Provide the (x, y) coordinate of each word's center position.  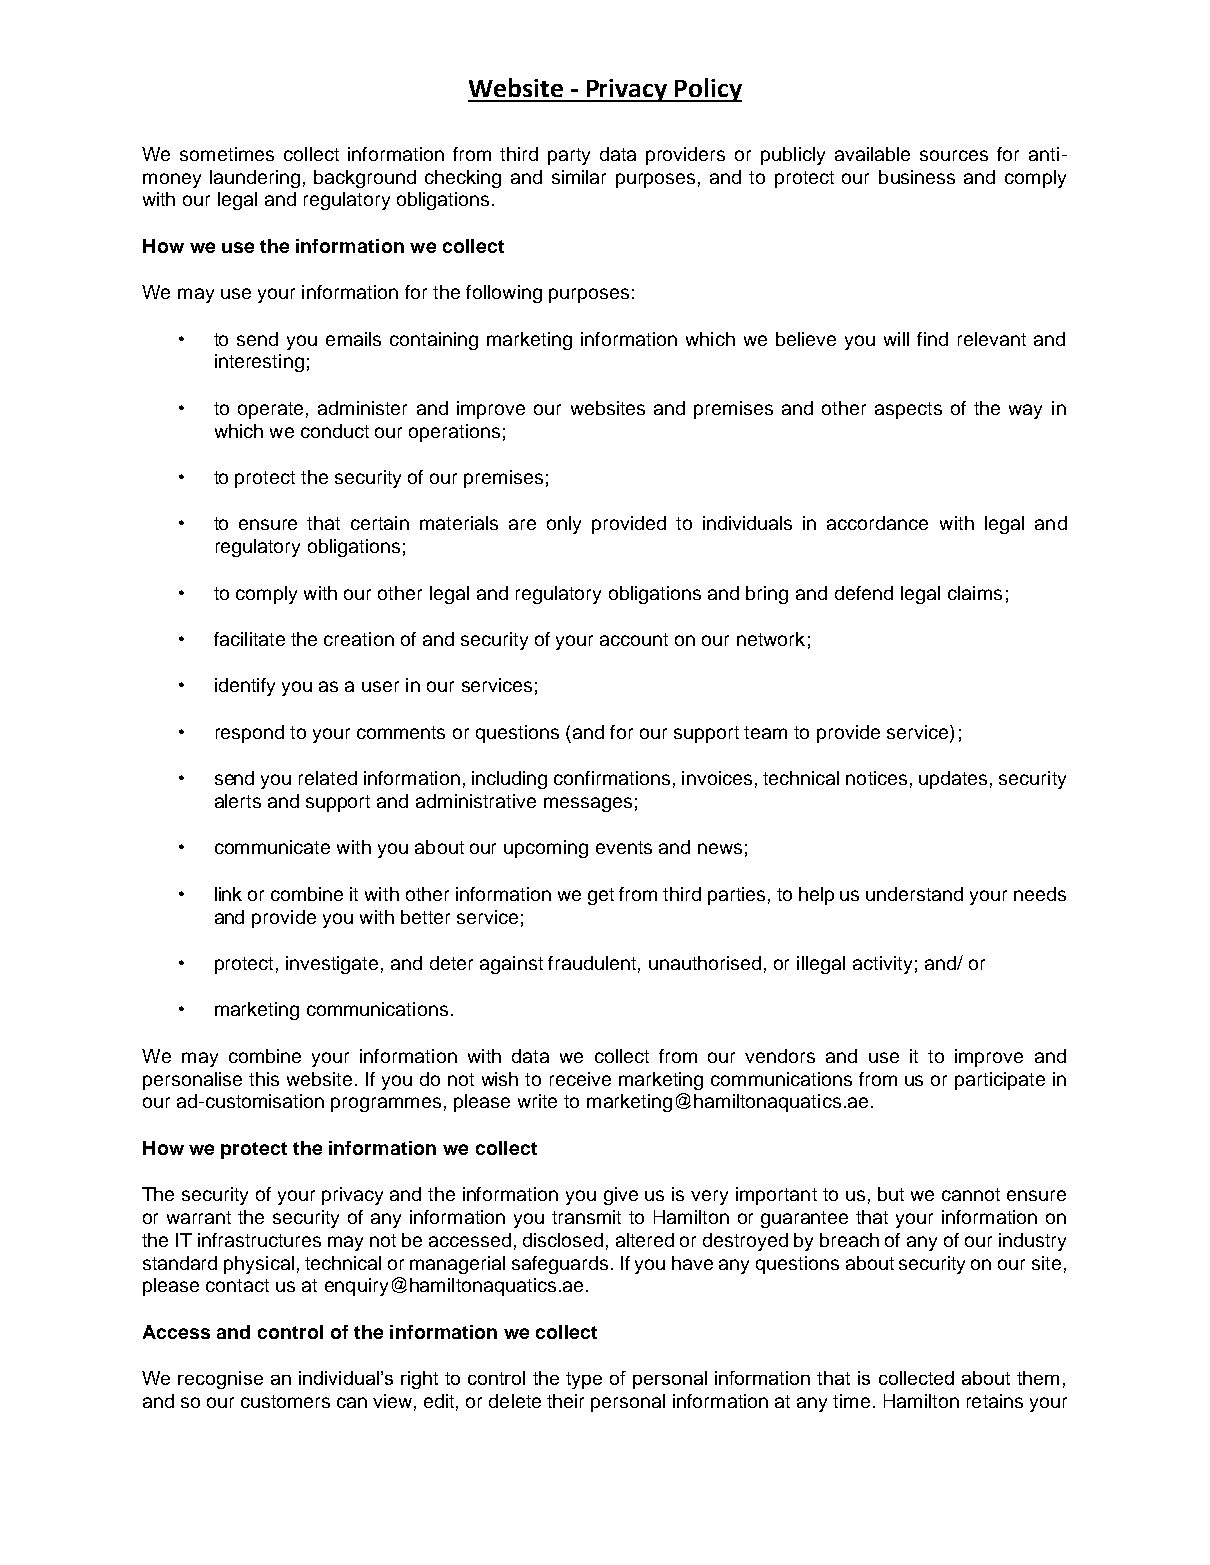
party (569, 156)
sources (954, 155)
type (584, 1380)
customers (285, 1401)
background (365, 179)
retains (995, 1401)
